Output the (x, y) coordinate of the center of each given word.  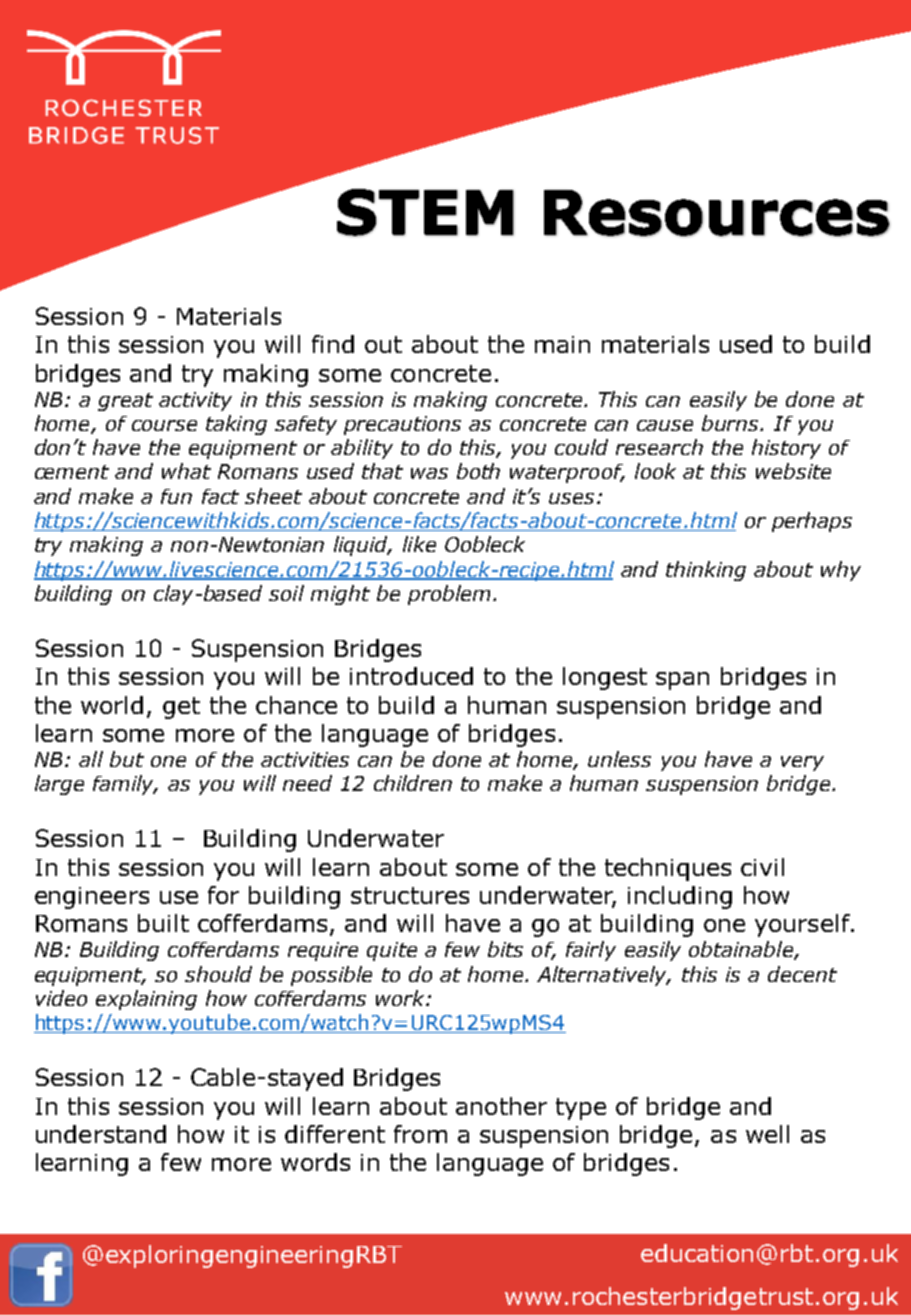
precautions (402, 425)
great (125, 402)
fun (176, 496)
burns (732, 423)
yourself (803, 925)
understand (101, 1134)
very (802, 763)
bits (505, 949)
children (413, 783)
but (127, 759)
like (419, 544)
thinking (706, 571)
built (163, 923)
